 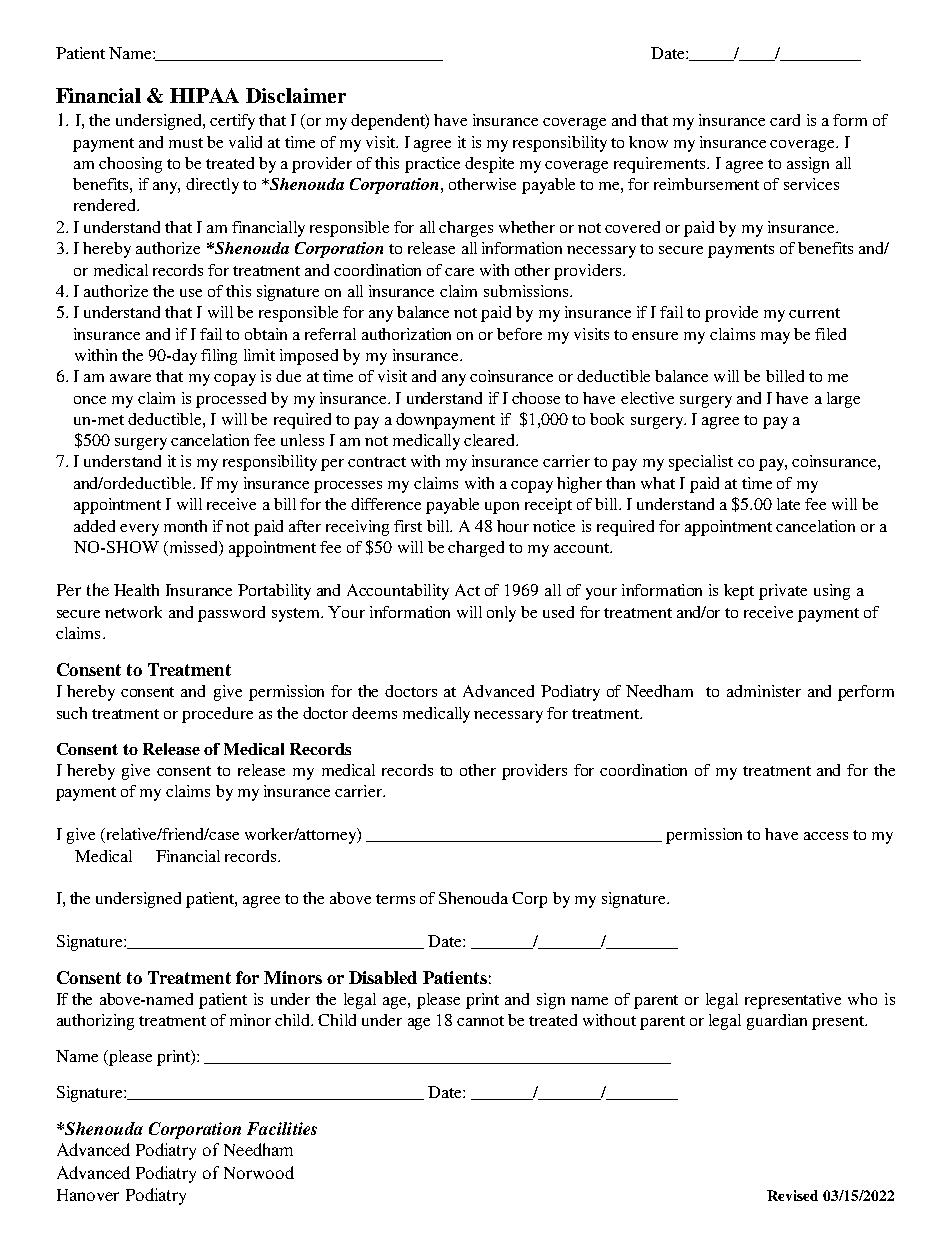 I want to click on despite, so click(x=489, y=165).
